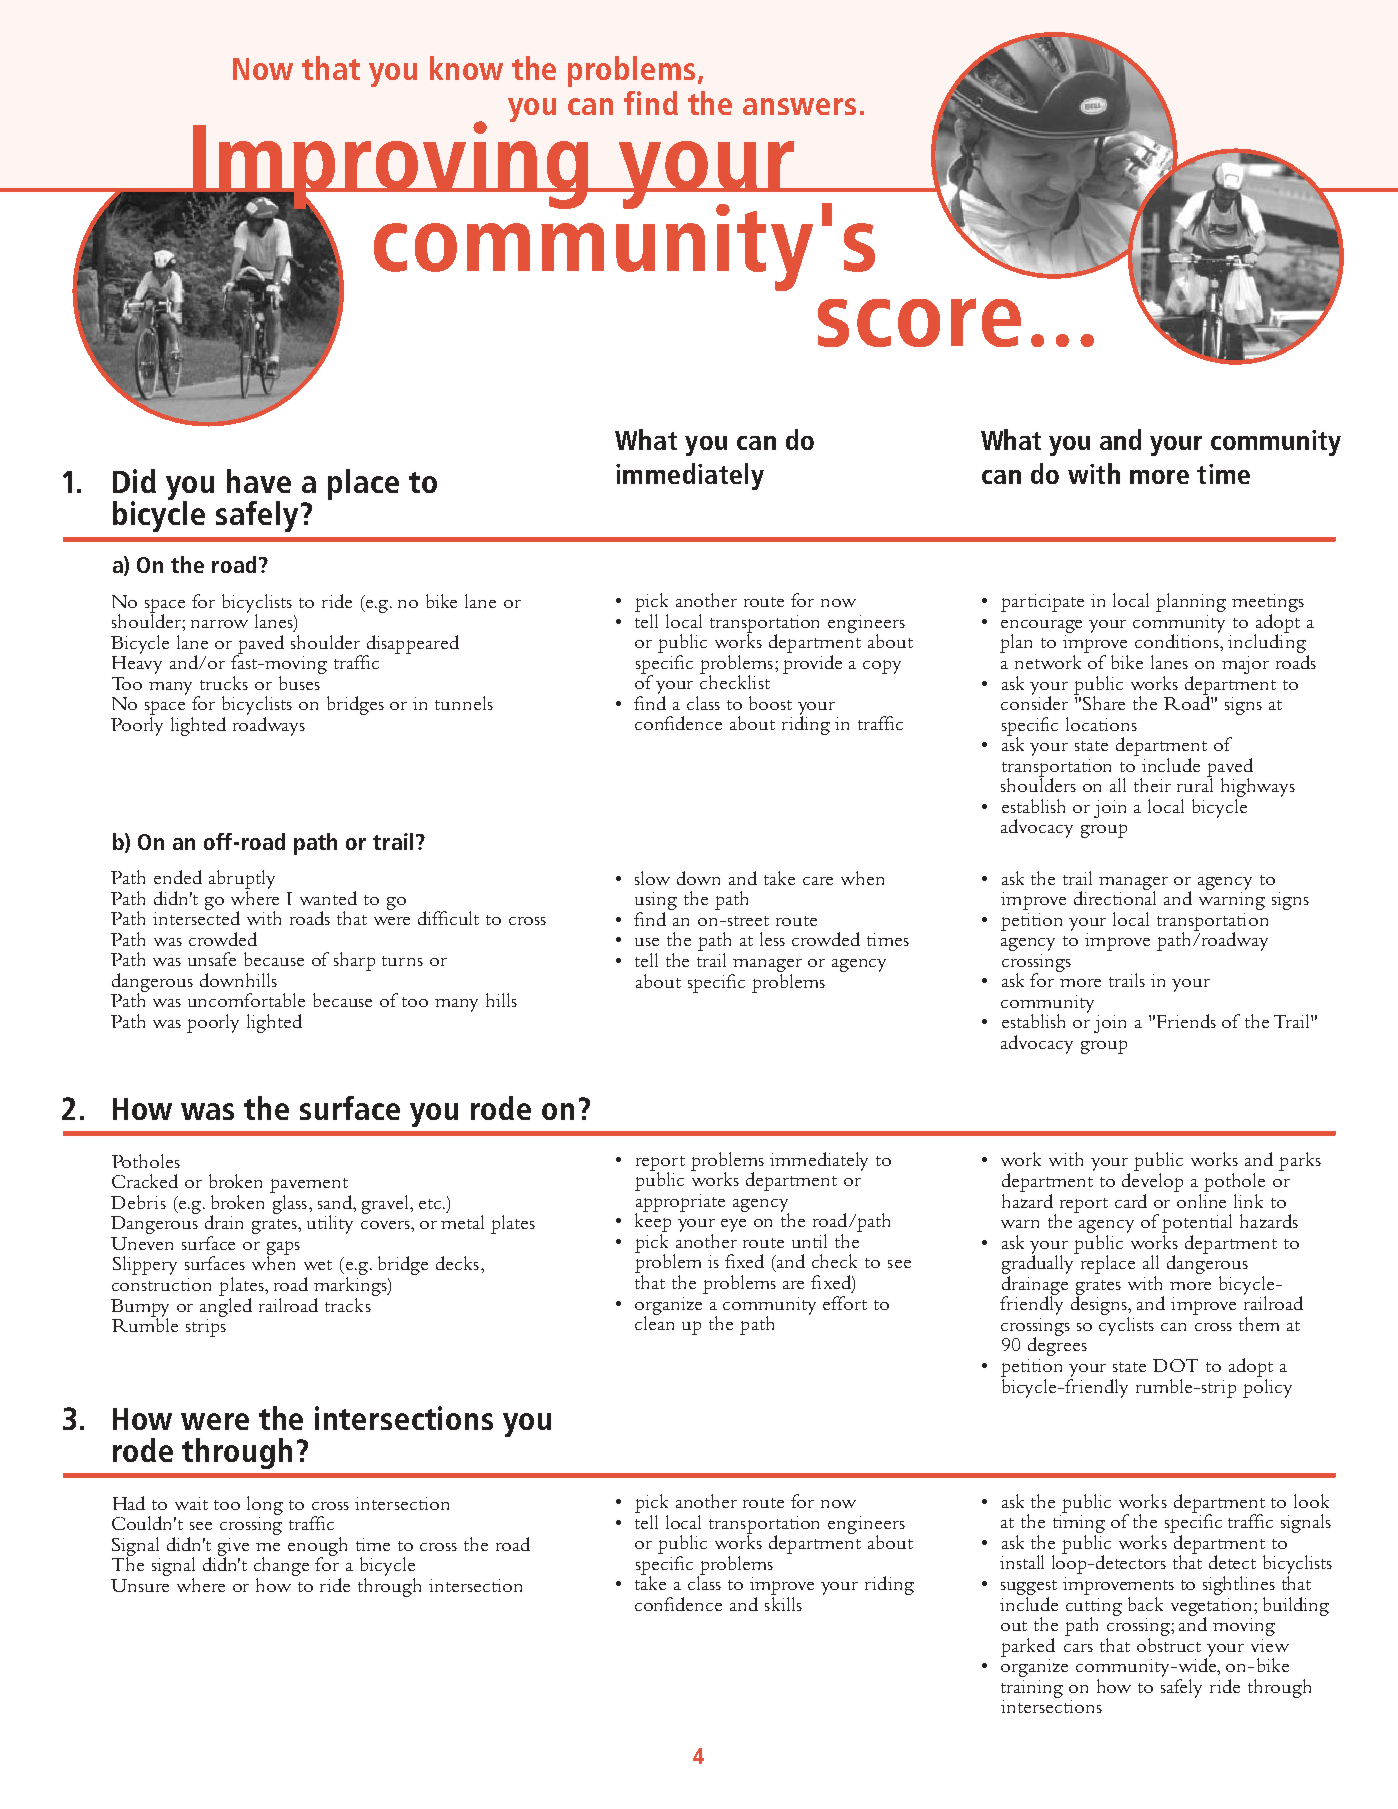  I want to click on know, so click(466, 68).
